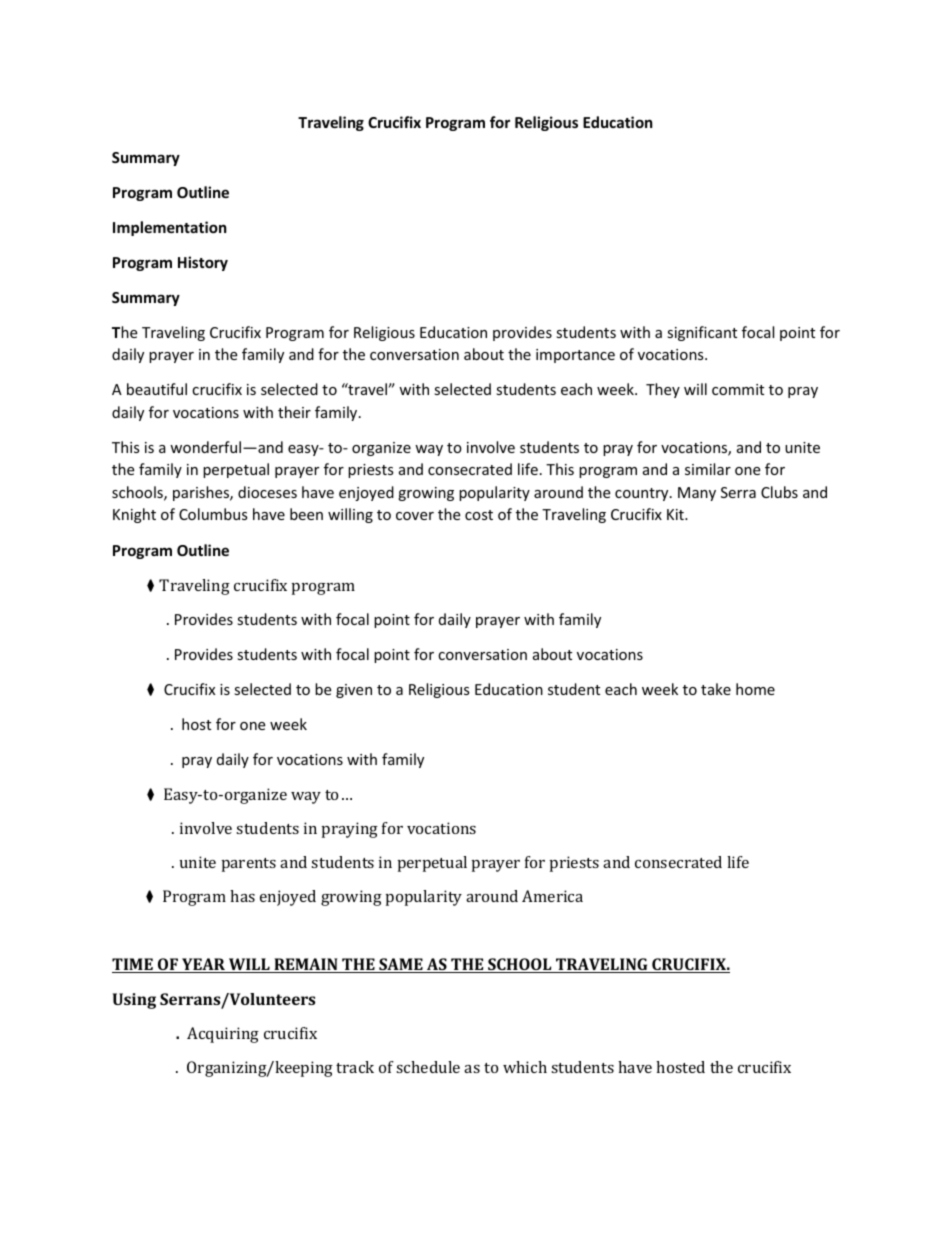 This document has width=952, height=1233. I want to click on History, so click(203, 263).
